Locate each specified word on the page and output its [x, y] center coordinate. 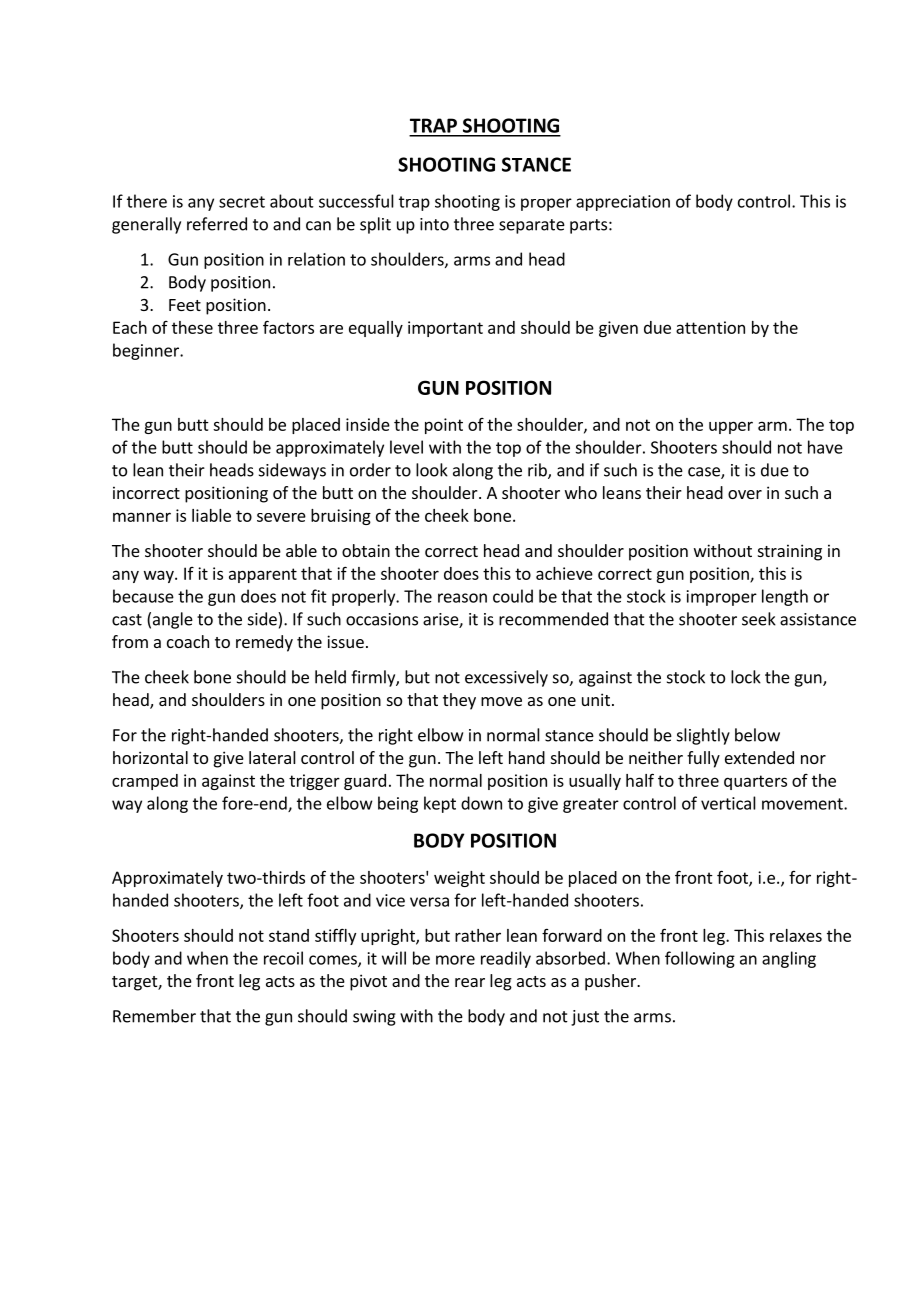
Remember [154, 1016]
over [745, 494]
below [757, 735]
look [432, 470]
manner [142, 517]
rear [470, 982]
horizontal [150, 757]
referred [217, 224]
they [459, 701]
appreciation [623, 203]
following [700, 959]
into [434, 224]
